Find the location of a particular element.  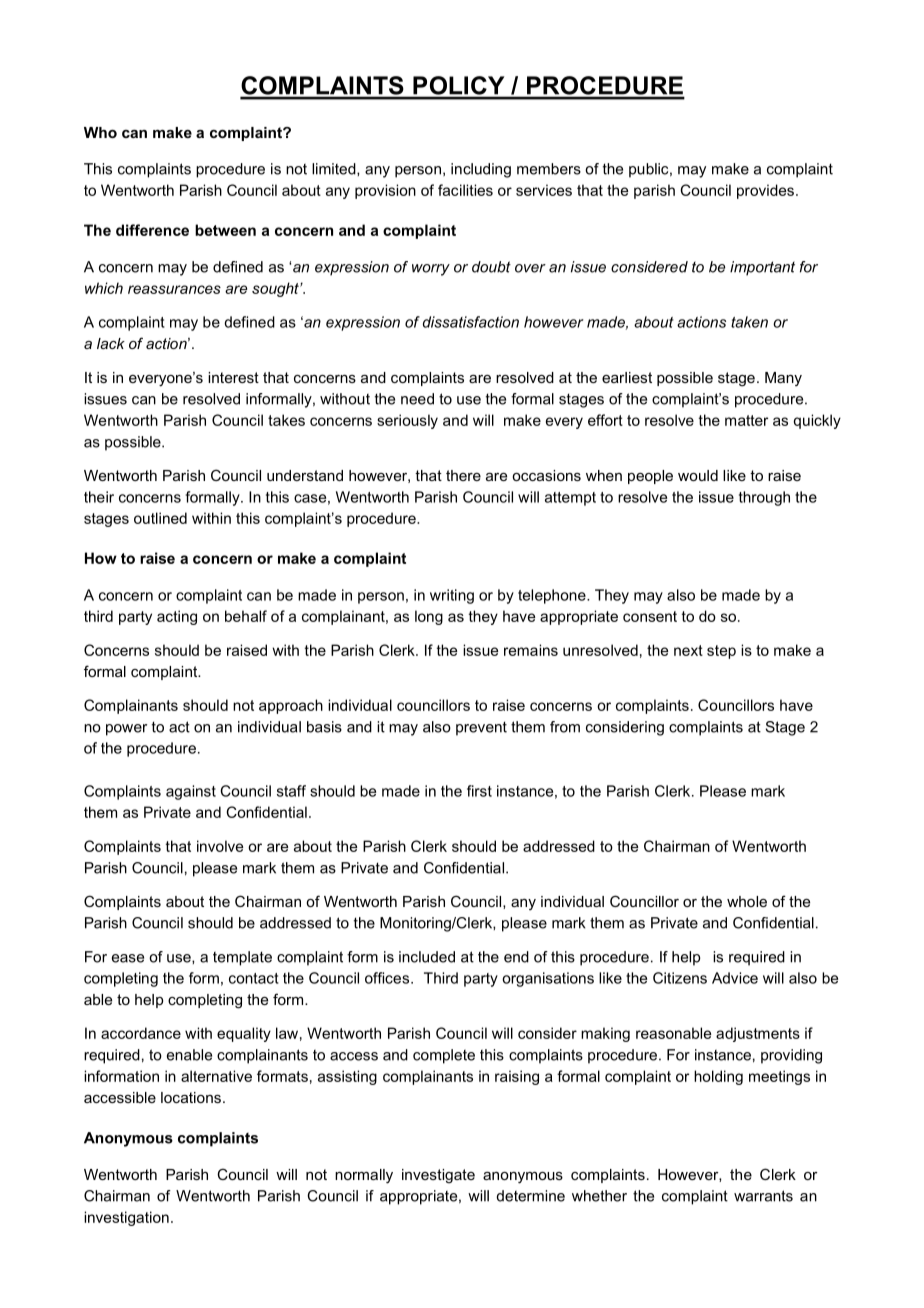

facilities is located at coordinates (465, 190).
